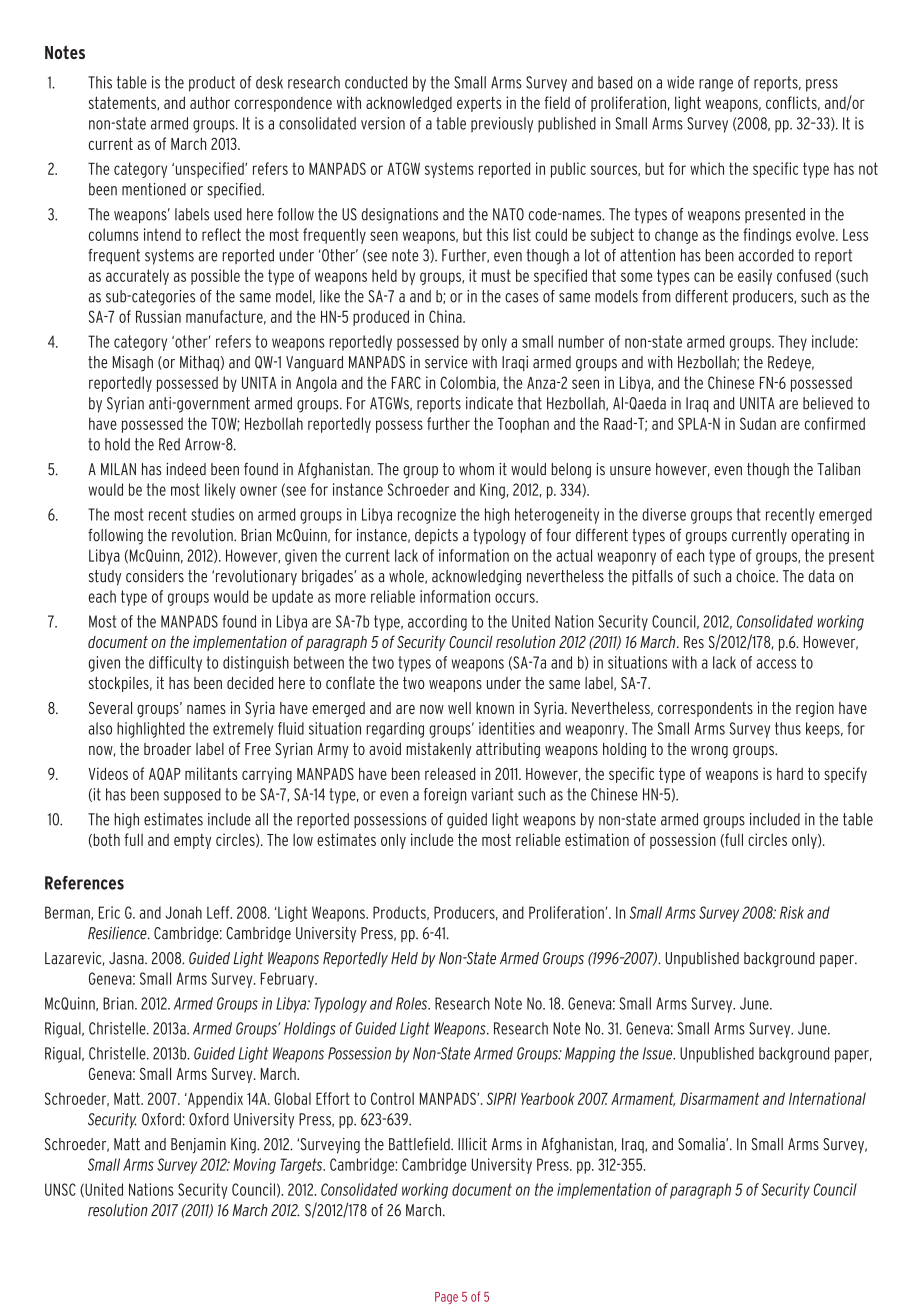  Describe the element at coordinates (716, 85) in the page. I see `range` at that location.
